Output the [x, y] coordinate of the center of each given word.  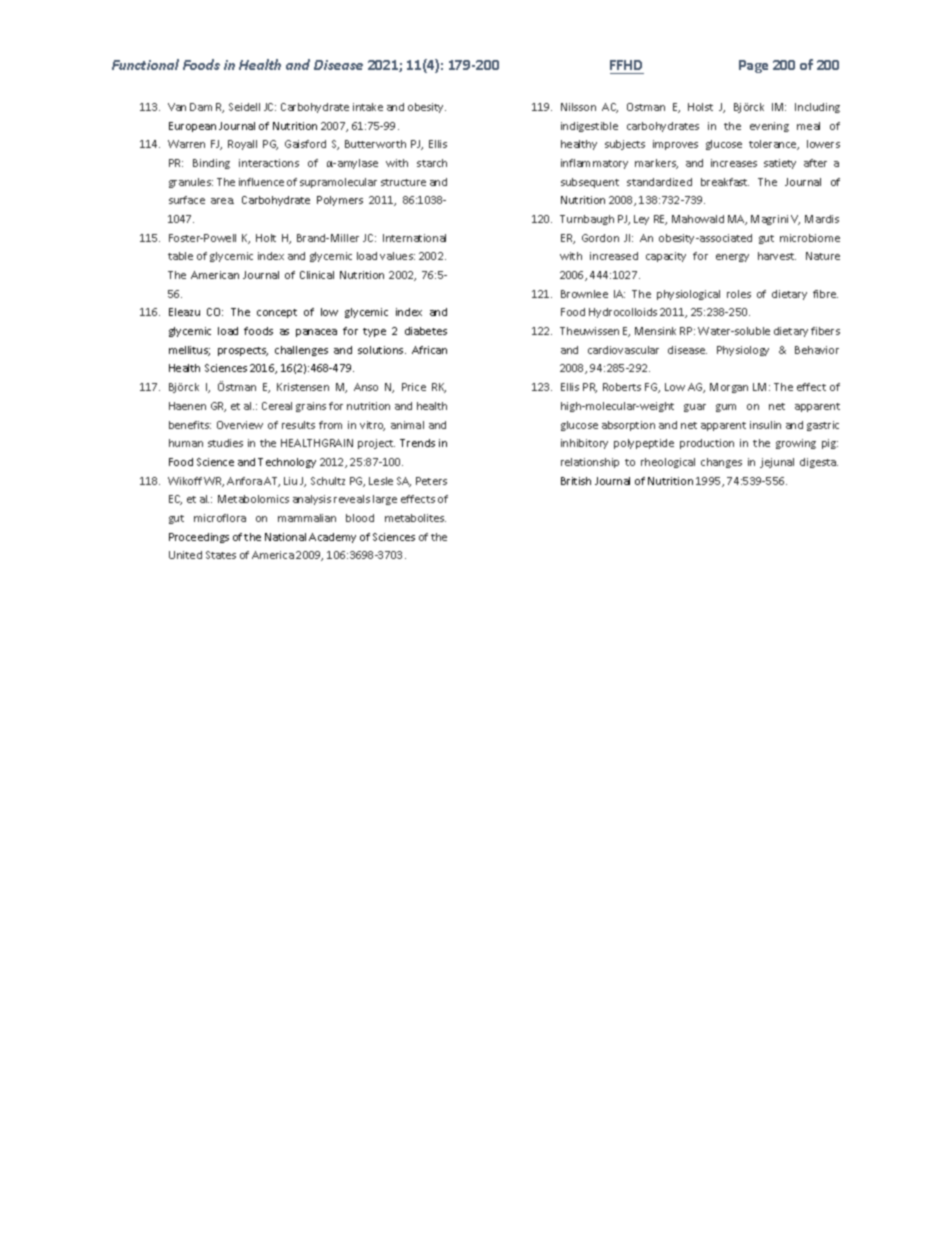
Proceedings [199, 538]
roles [739, 294]
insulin [765, 425]
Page [753, 66]
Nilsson [578, 107]
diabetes [426, 331]
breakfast [725, 182]
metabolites [415, 518]
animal [407, 425]
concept [277, 313]
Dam [201, 107]
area [222, 201]
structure [403, 182]
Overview [240, 425]
